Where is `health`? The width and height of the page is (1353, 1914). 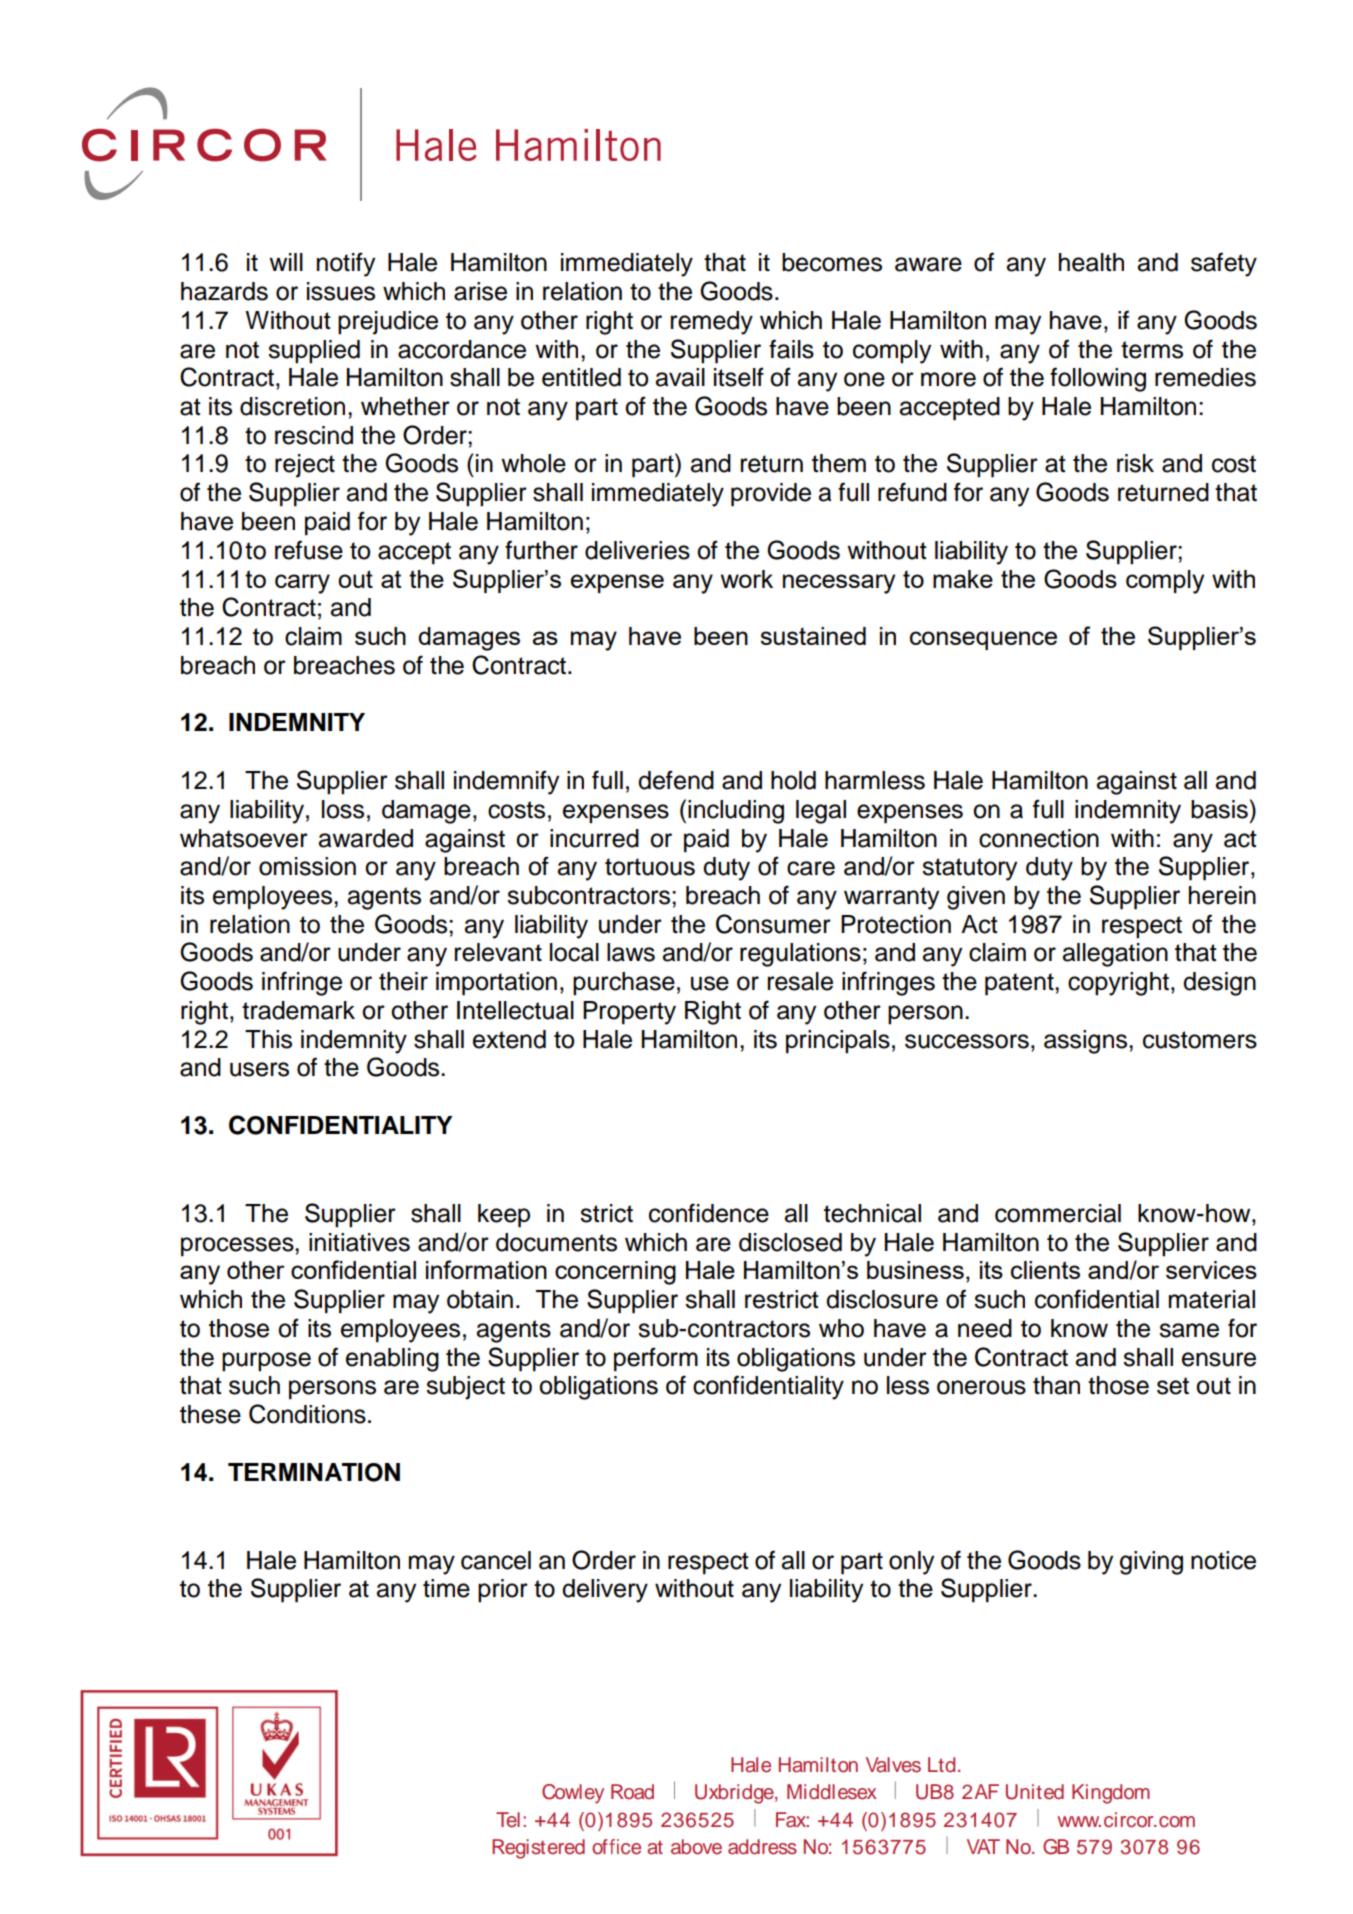
health is located at coordinates (1091, 262).
